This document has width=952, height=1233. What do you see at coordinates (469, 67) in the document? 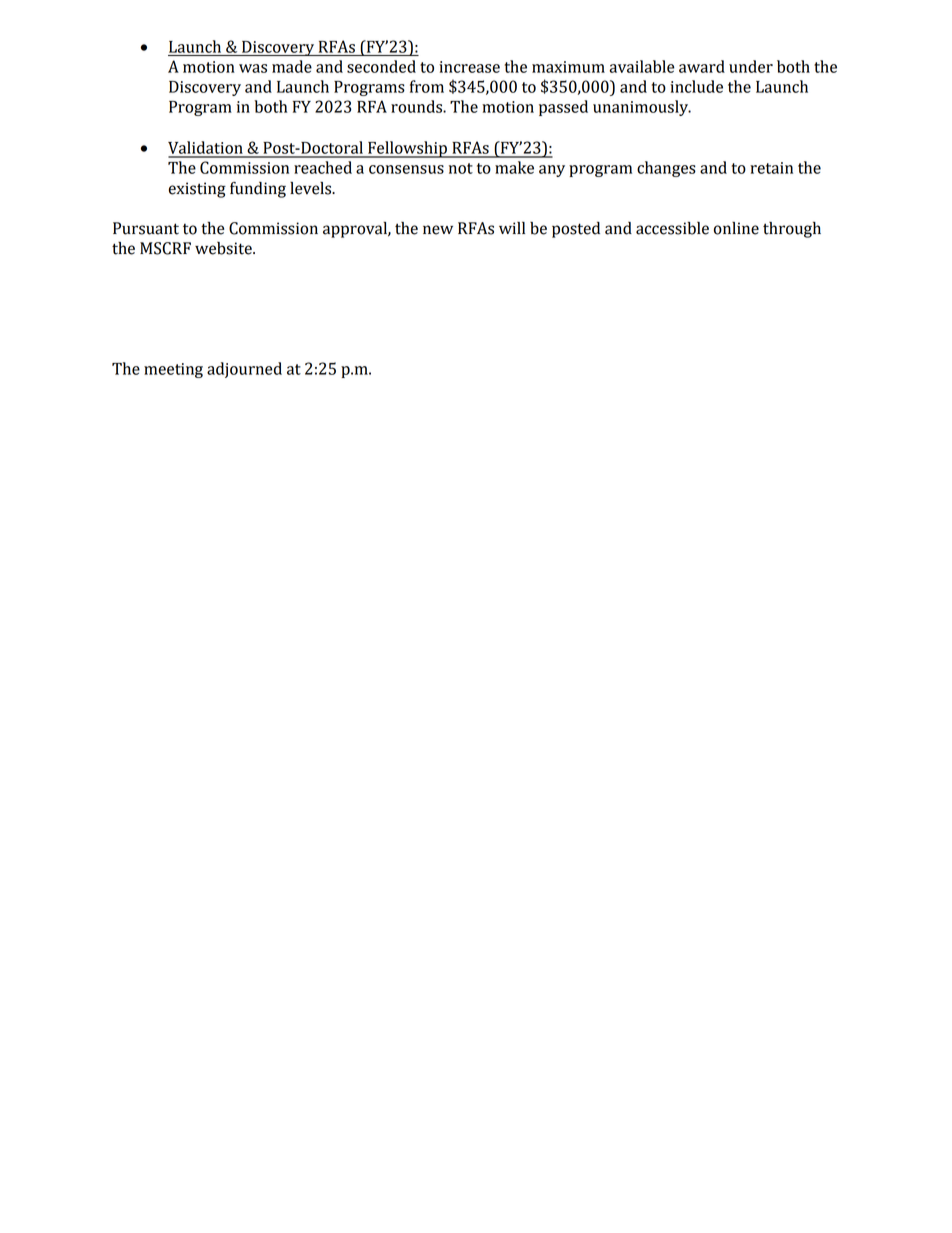
I see `increase` at bounding box center [469, 67].
